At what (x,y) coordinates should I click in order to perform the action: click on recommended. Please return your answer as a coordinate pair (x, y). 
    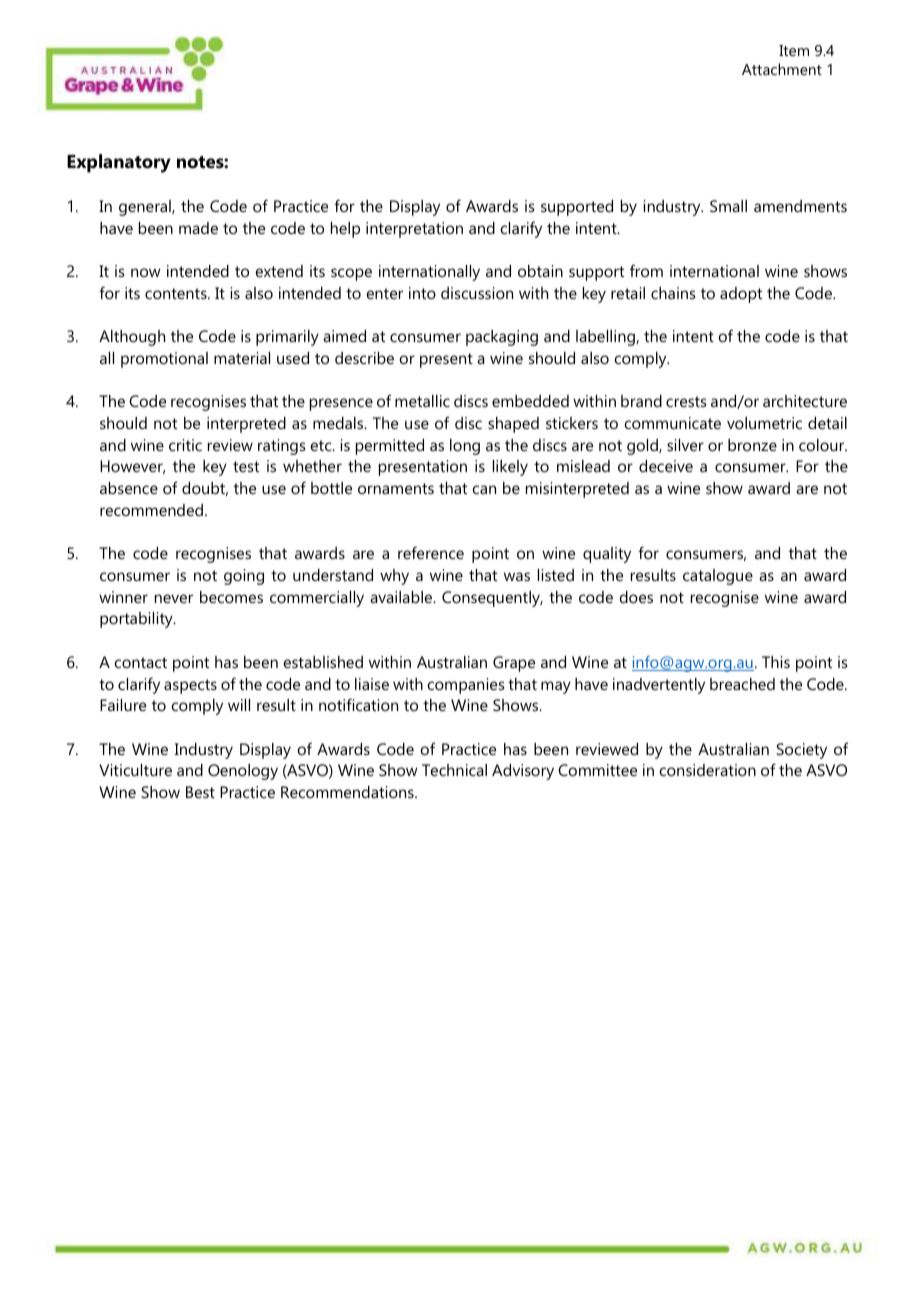
    Looking at the image, I should click on (153, 510).
